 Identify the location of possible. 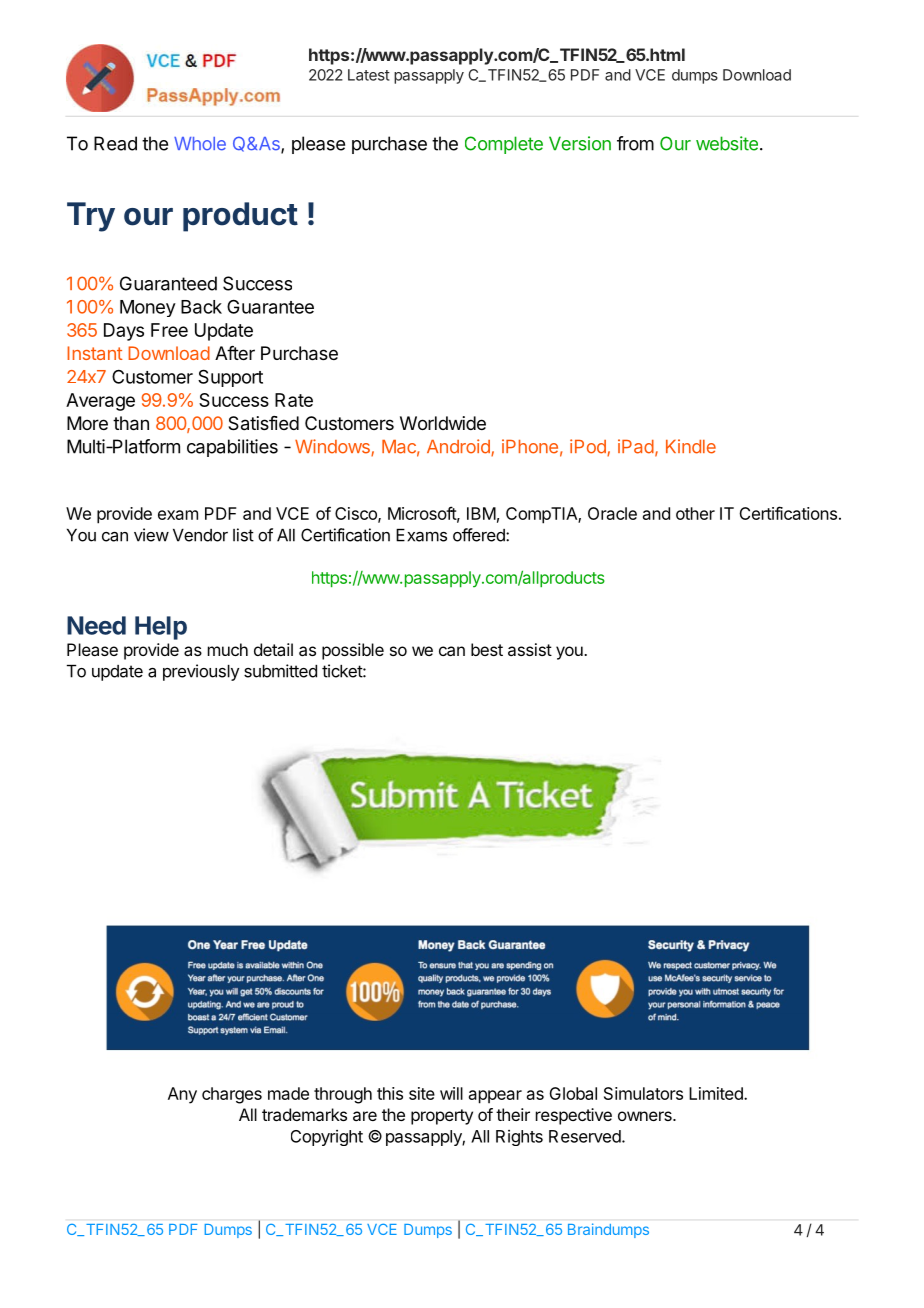
(353, 651).
